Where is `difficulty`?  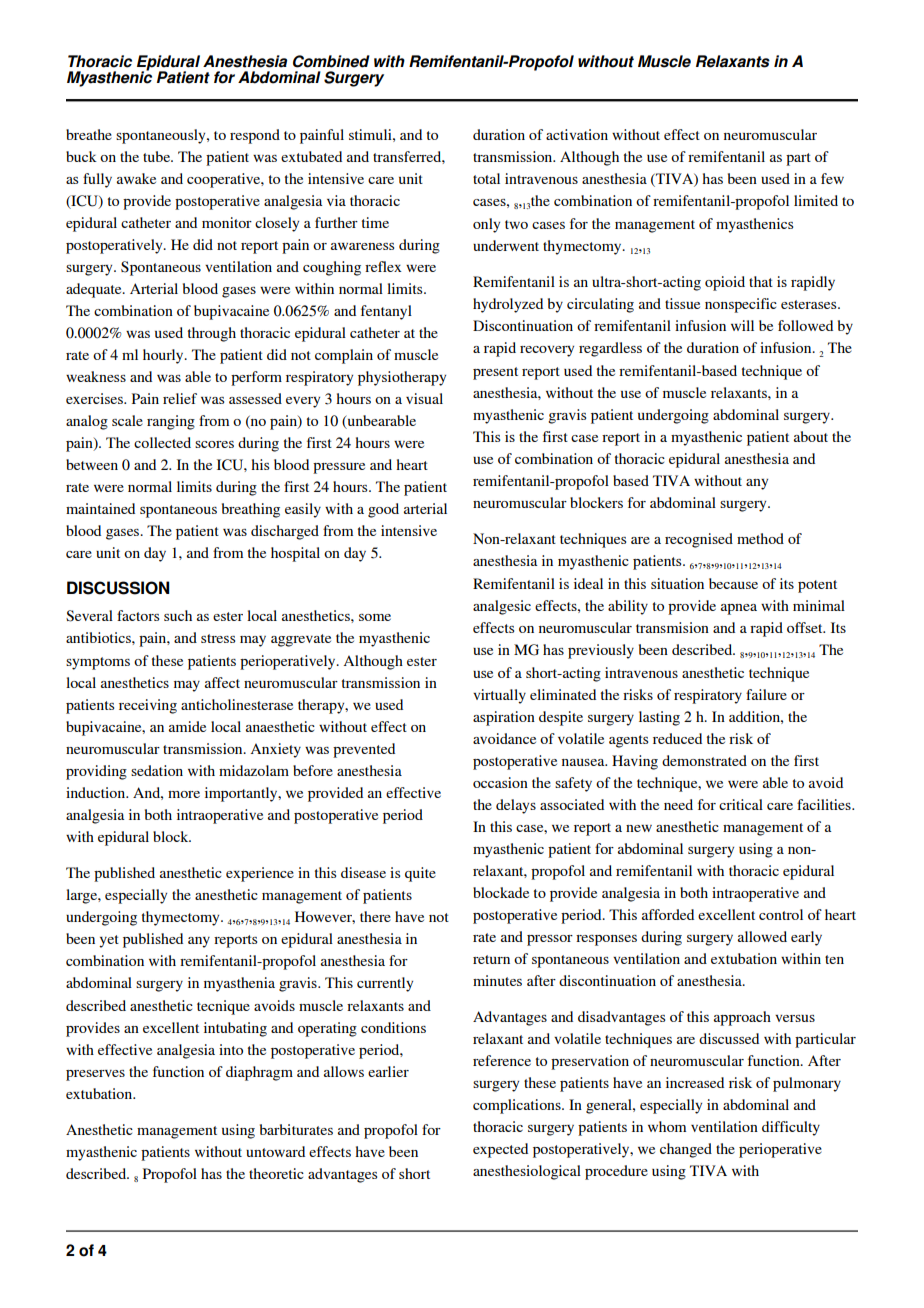
difficulty is located at coordinates (791, 1128).
